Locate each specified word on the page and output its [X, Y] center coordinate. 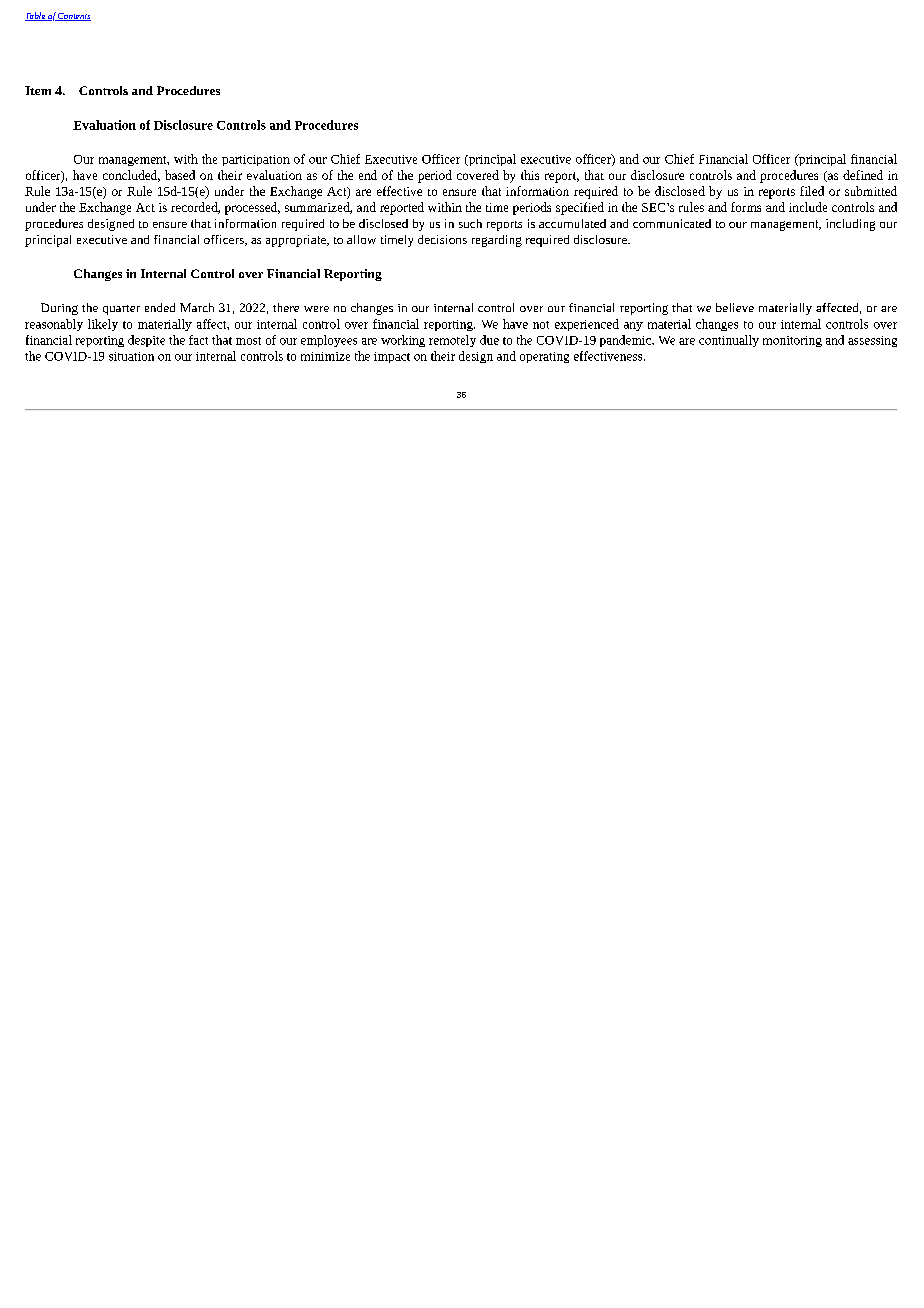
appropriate [297, 241]
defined [863, 175]
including [850, 225]
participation [256, 160]
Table [36, 16]
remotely [452, 341]
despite [146, 341]
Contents [74, 17]
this [530, 175]
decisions [442, 239]
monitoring [792, 341]
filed [812, 191]
